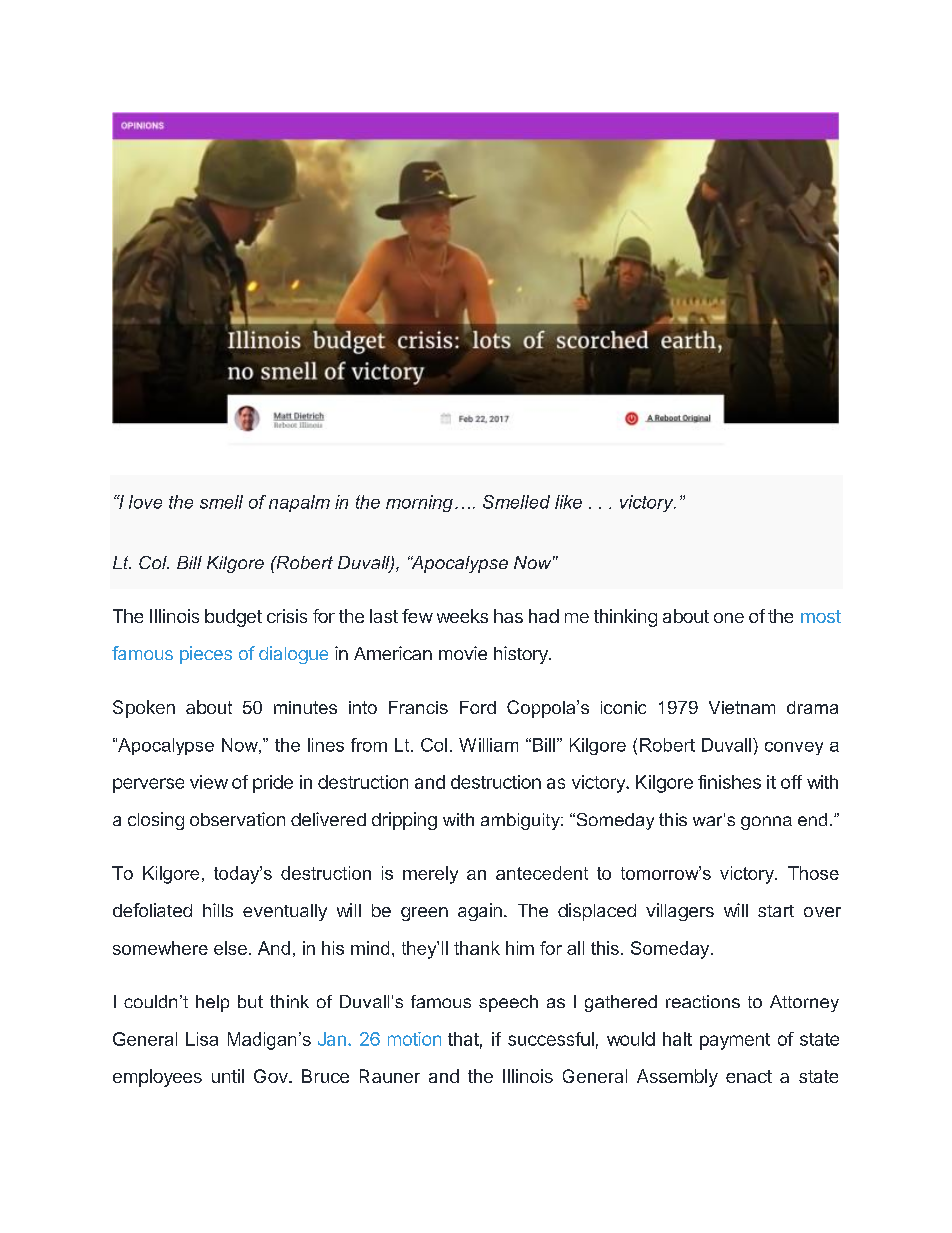  I want to click on like, so click(568, 502).
